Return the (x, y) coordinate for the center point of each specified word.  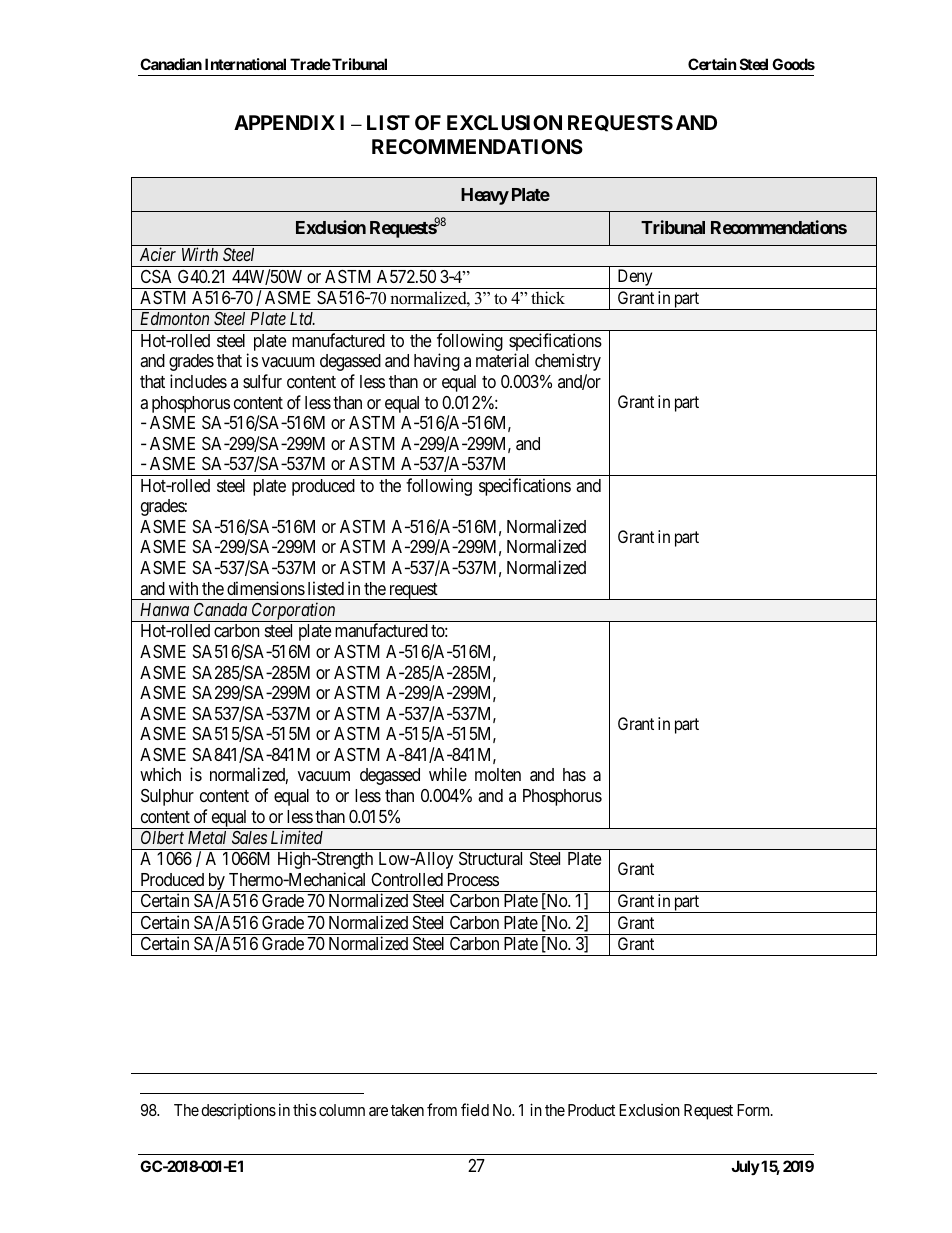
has (574, 774)
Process (473, 879)
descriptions (238, 1111)
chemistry (568, 362)
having (437, 362)
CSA (156, 277)
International (245, 64)
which (160, 774)
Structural (490, 859)
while (448, 774)
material (502, 360)
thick (548, 298)
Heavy (485, 196)
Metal (207, 837)
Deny (635, 279)
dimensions (266, 588)
